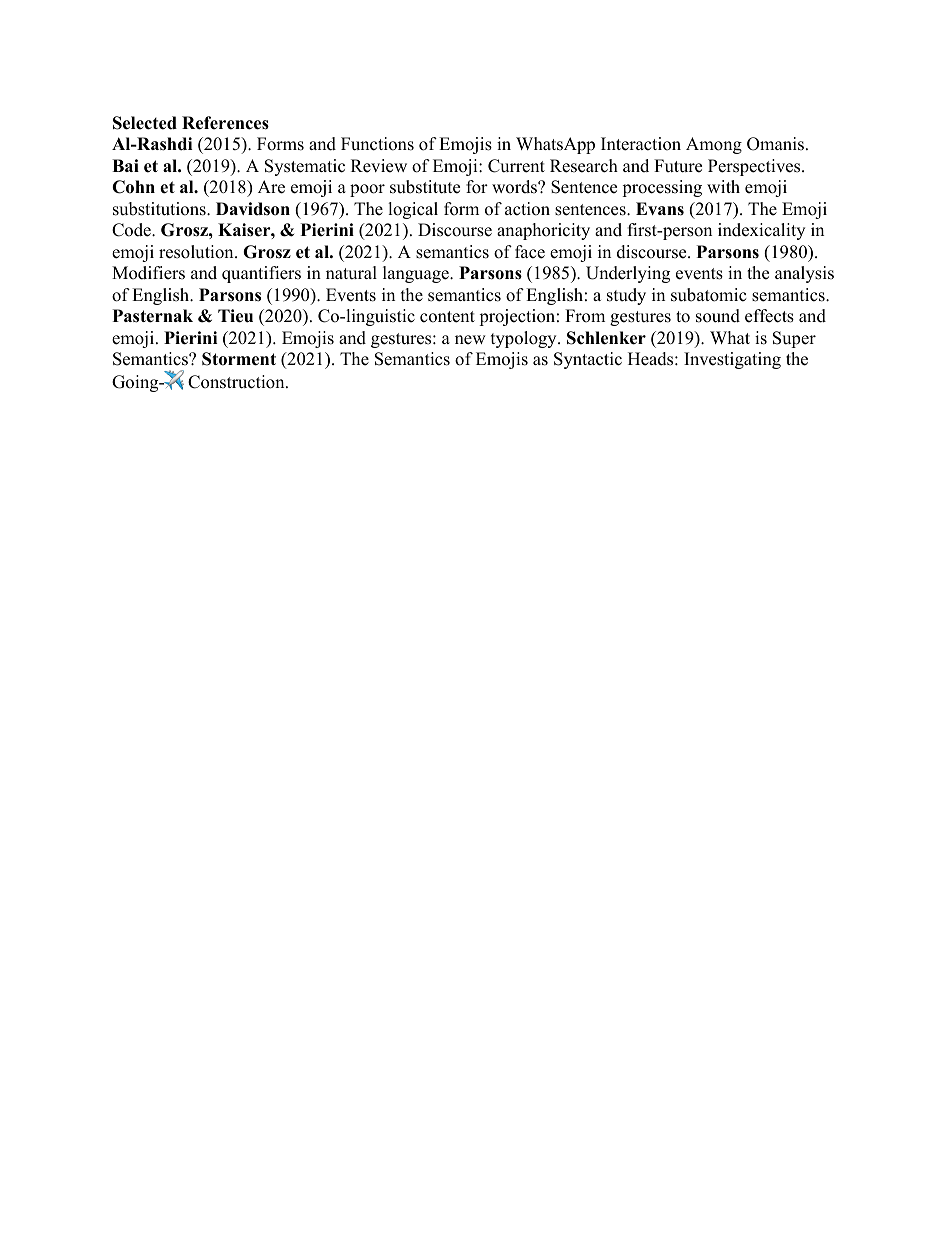 The width and height of the page is (952, 1233). Describe the element at coordinates (530, 252) in the page. I see `face` at that location.
